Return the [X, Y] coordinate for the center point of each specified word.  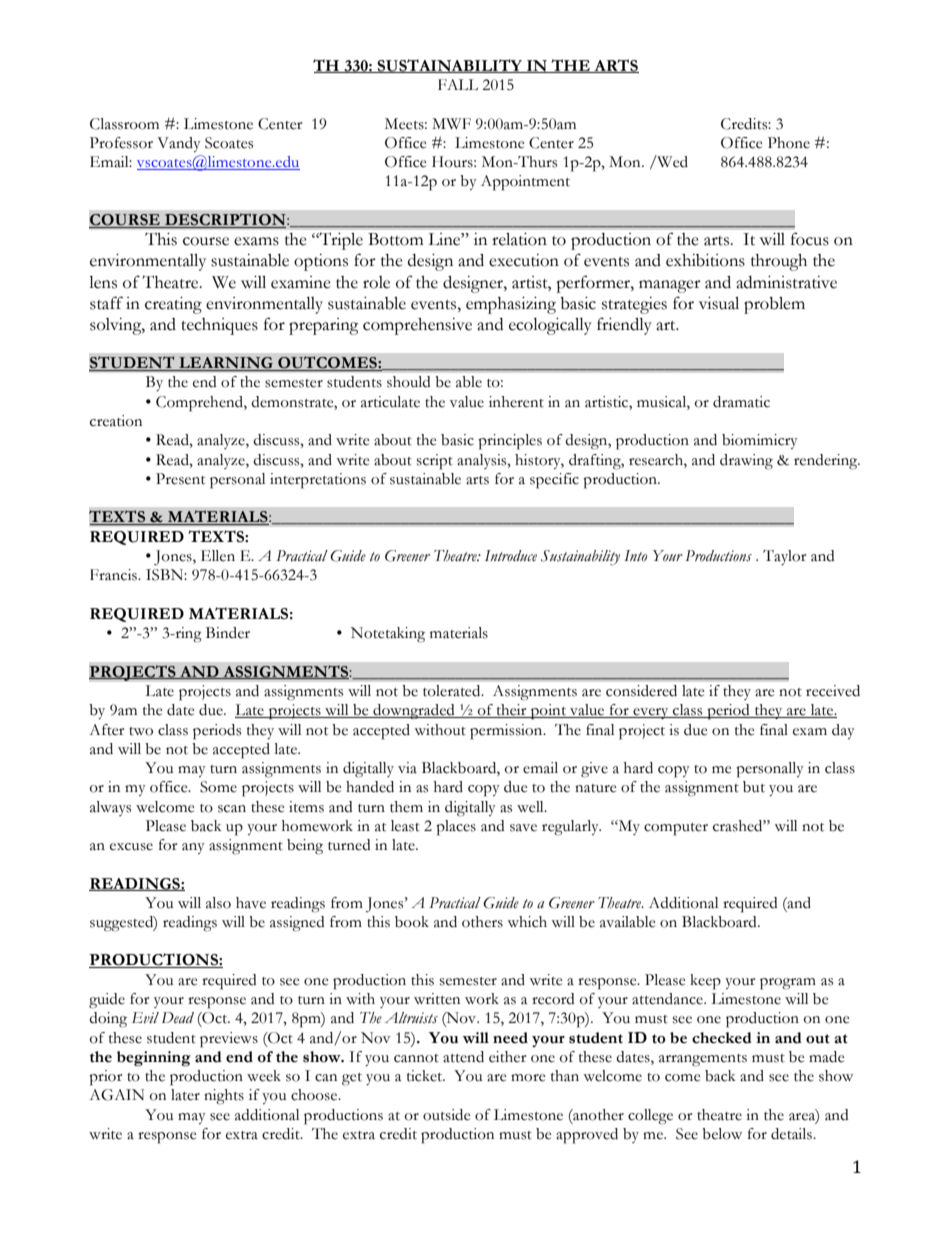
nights [224, 1097]
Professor [121, 143]
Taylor [784, 557]
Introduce [511, 556]
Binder [228, 633]
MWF [451, 123]
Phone [789, 143]
